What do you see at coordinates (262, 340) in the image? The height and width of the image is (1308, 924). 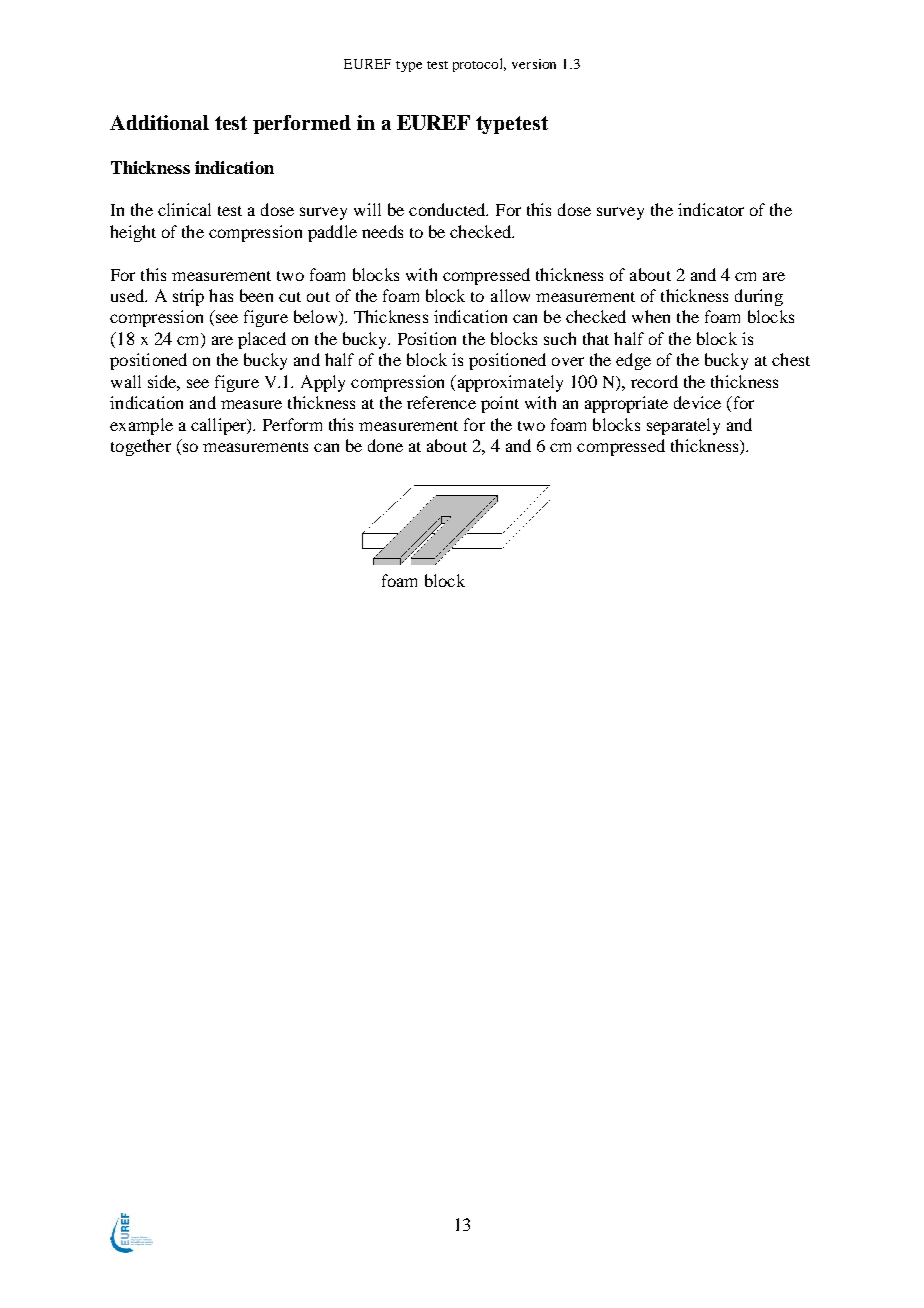 I see `placed` at bounding box center [262, 340].
